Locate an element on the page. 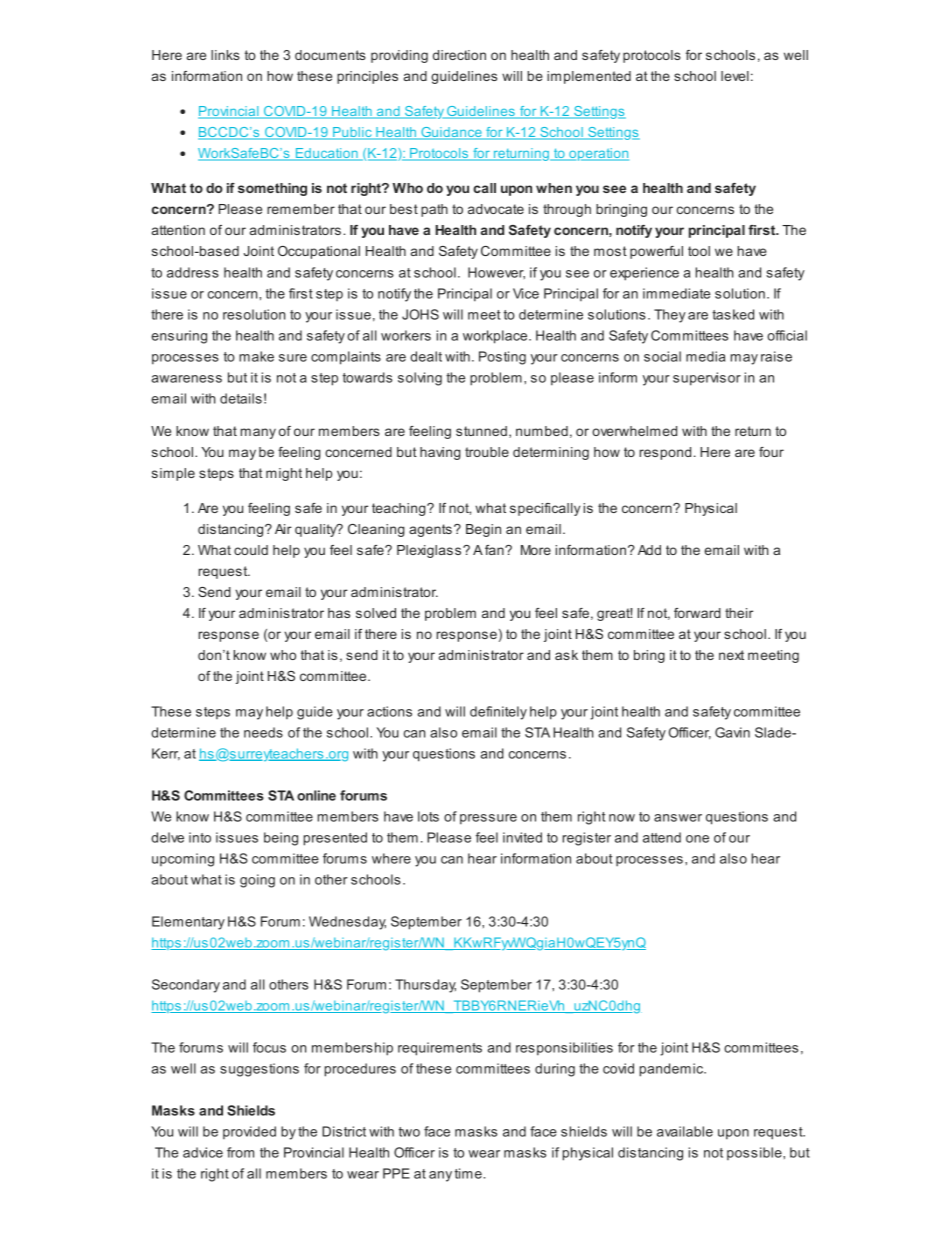  could is located at coordinates (251, 550).
